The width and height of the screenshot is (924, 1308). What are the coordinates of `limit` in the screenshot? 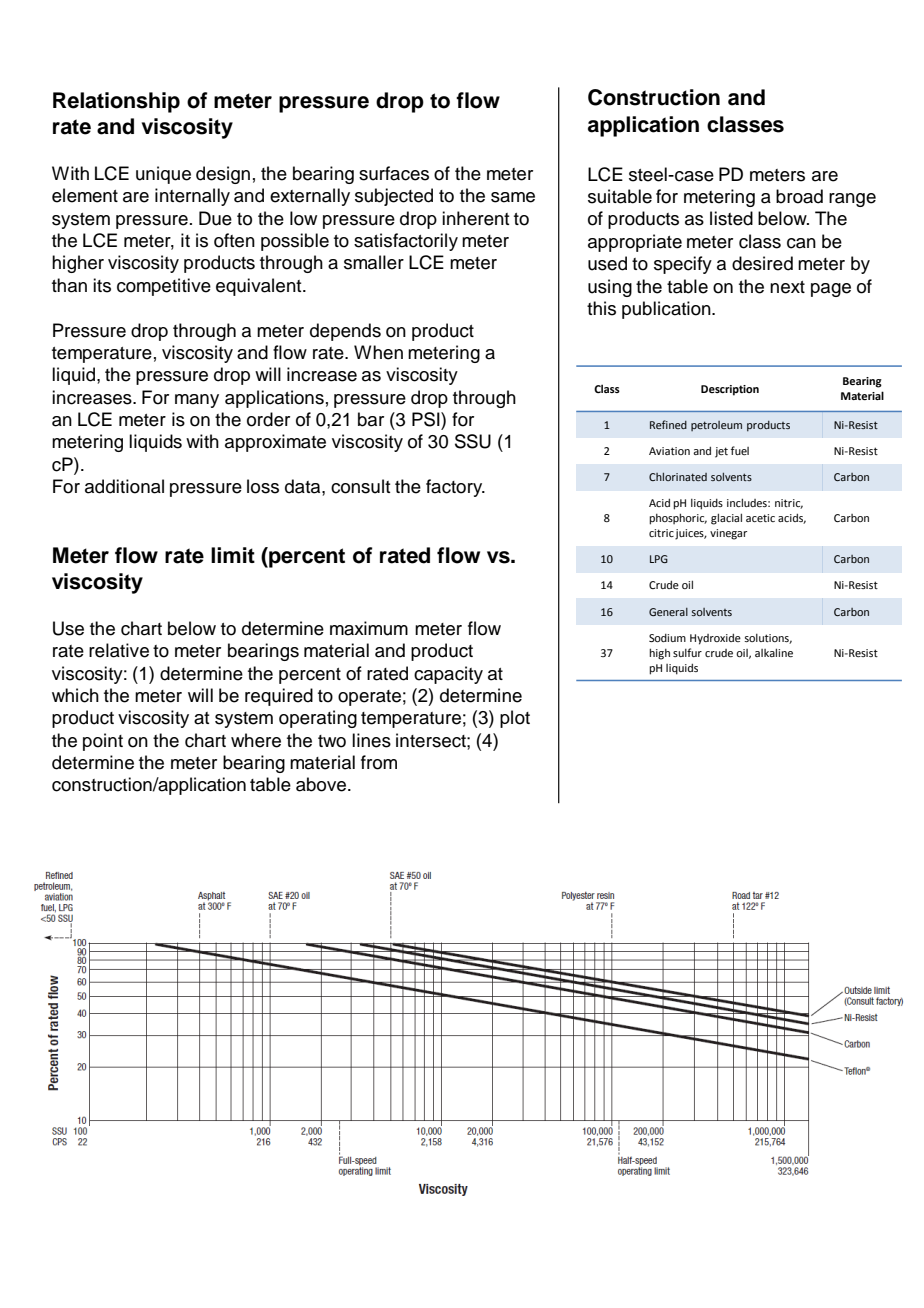 It's located at (233, 555).
